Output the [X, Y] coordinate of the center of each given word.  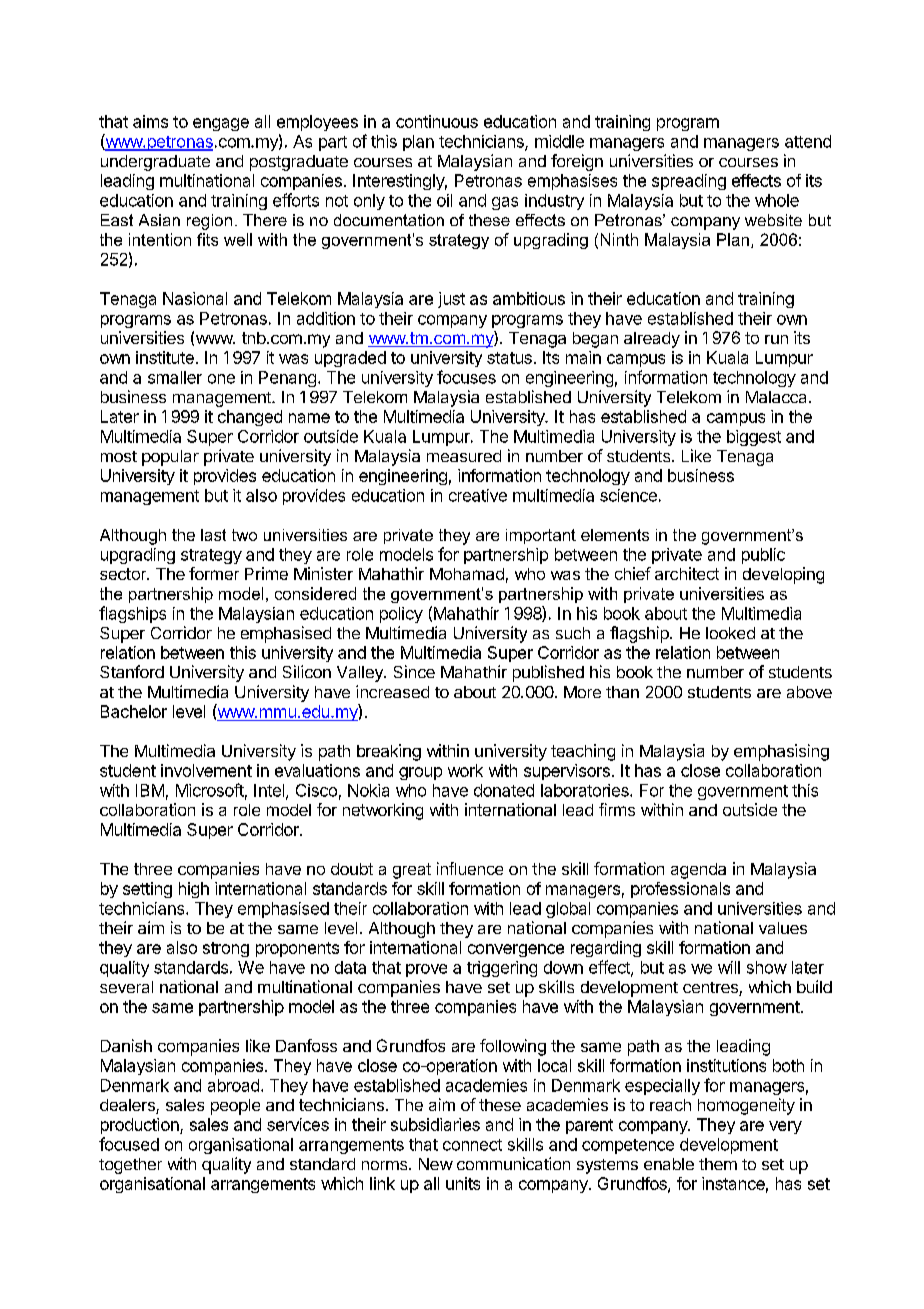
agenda [698, 871]
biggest [754, 438]
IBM [150, 790]
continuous [437, 121]
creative [478, 495]
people [235, 1107]
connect [472, 1145]
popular [170, 458]
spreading [689, 182]
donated [504, 790]
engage [221, 124]
